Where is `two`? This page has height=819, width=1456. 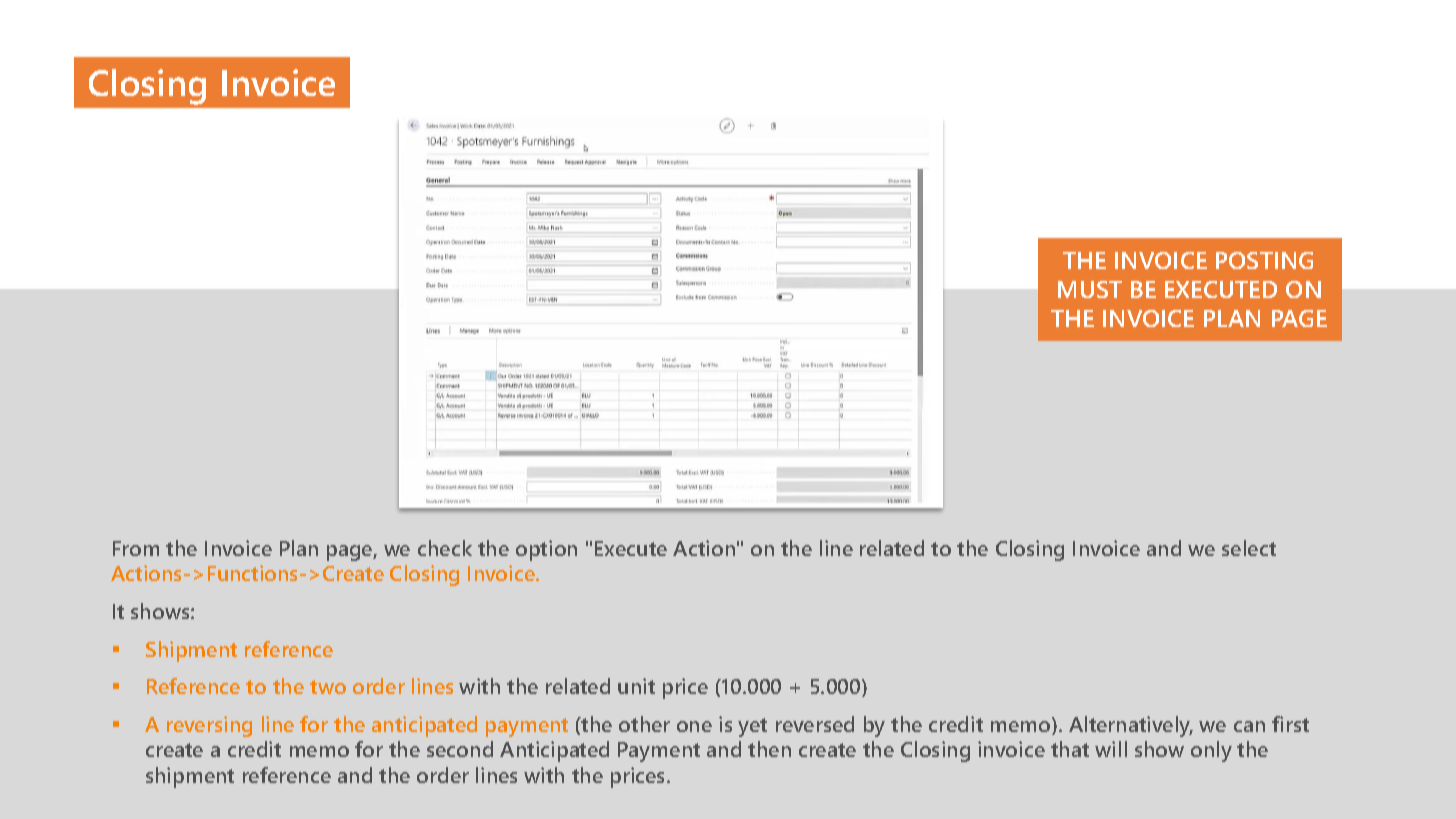
two is located at coordinates (328, 687).
